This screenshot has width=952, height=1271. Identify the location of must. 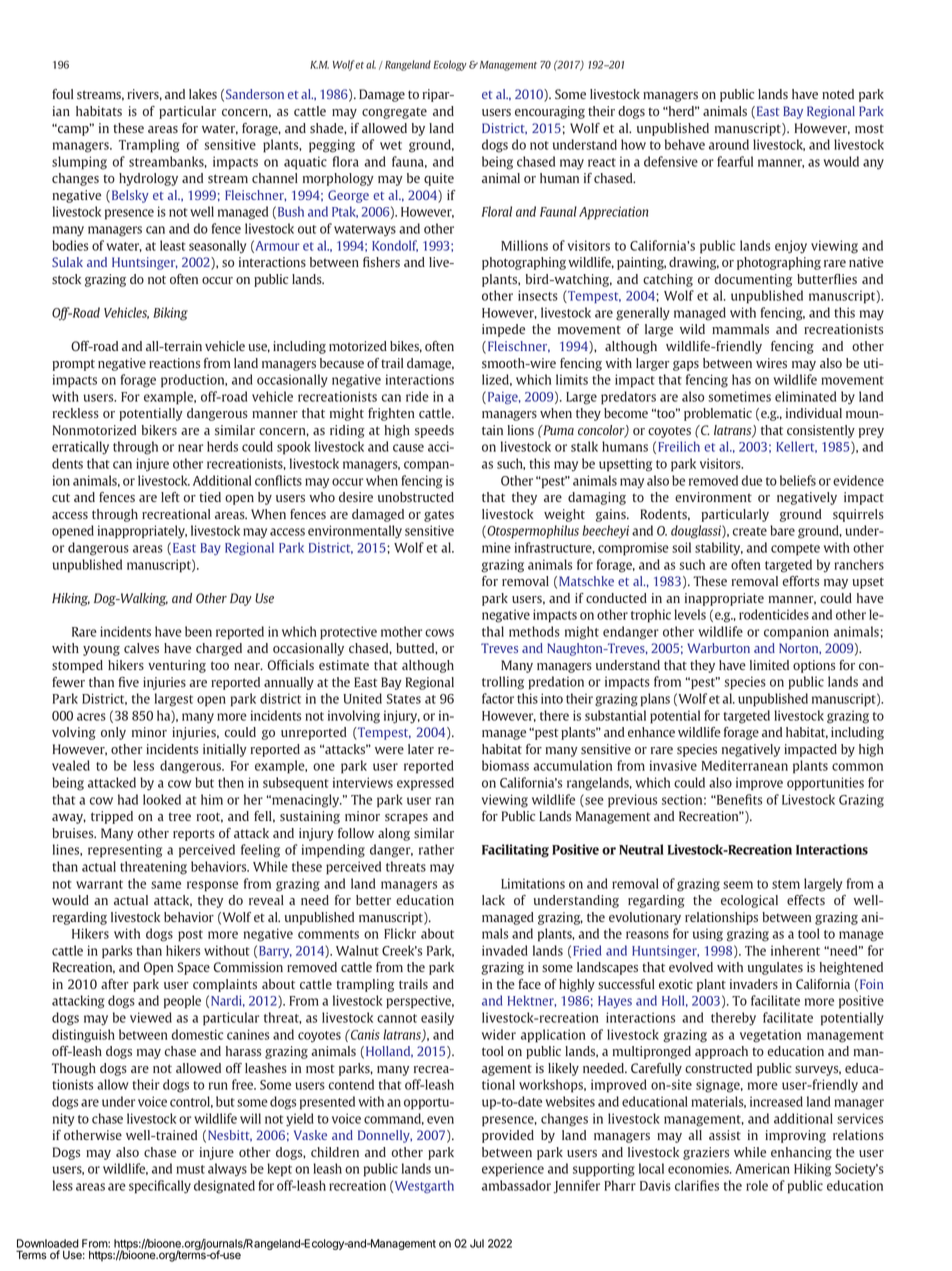
(190, 1169).
